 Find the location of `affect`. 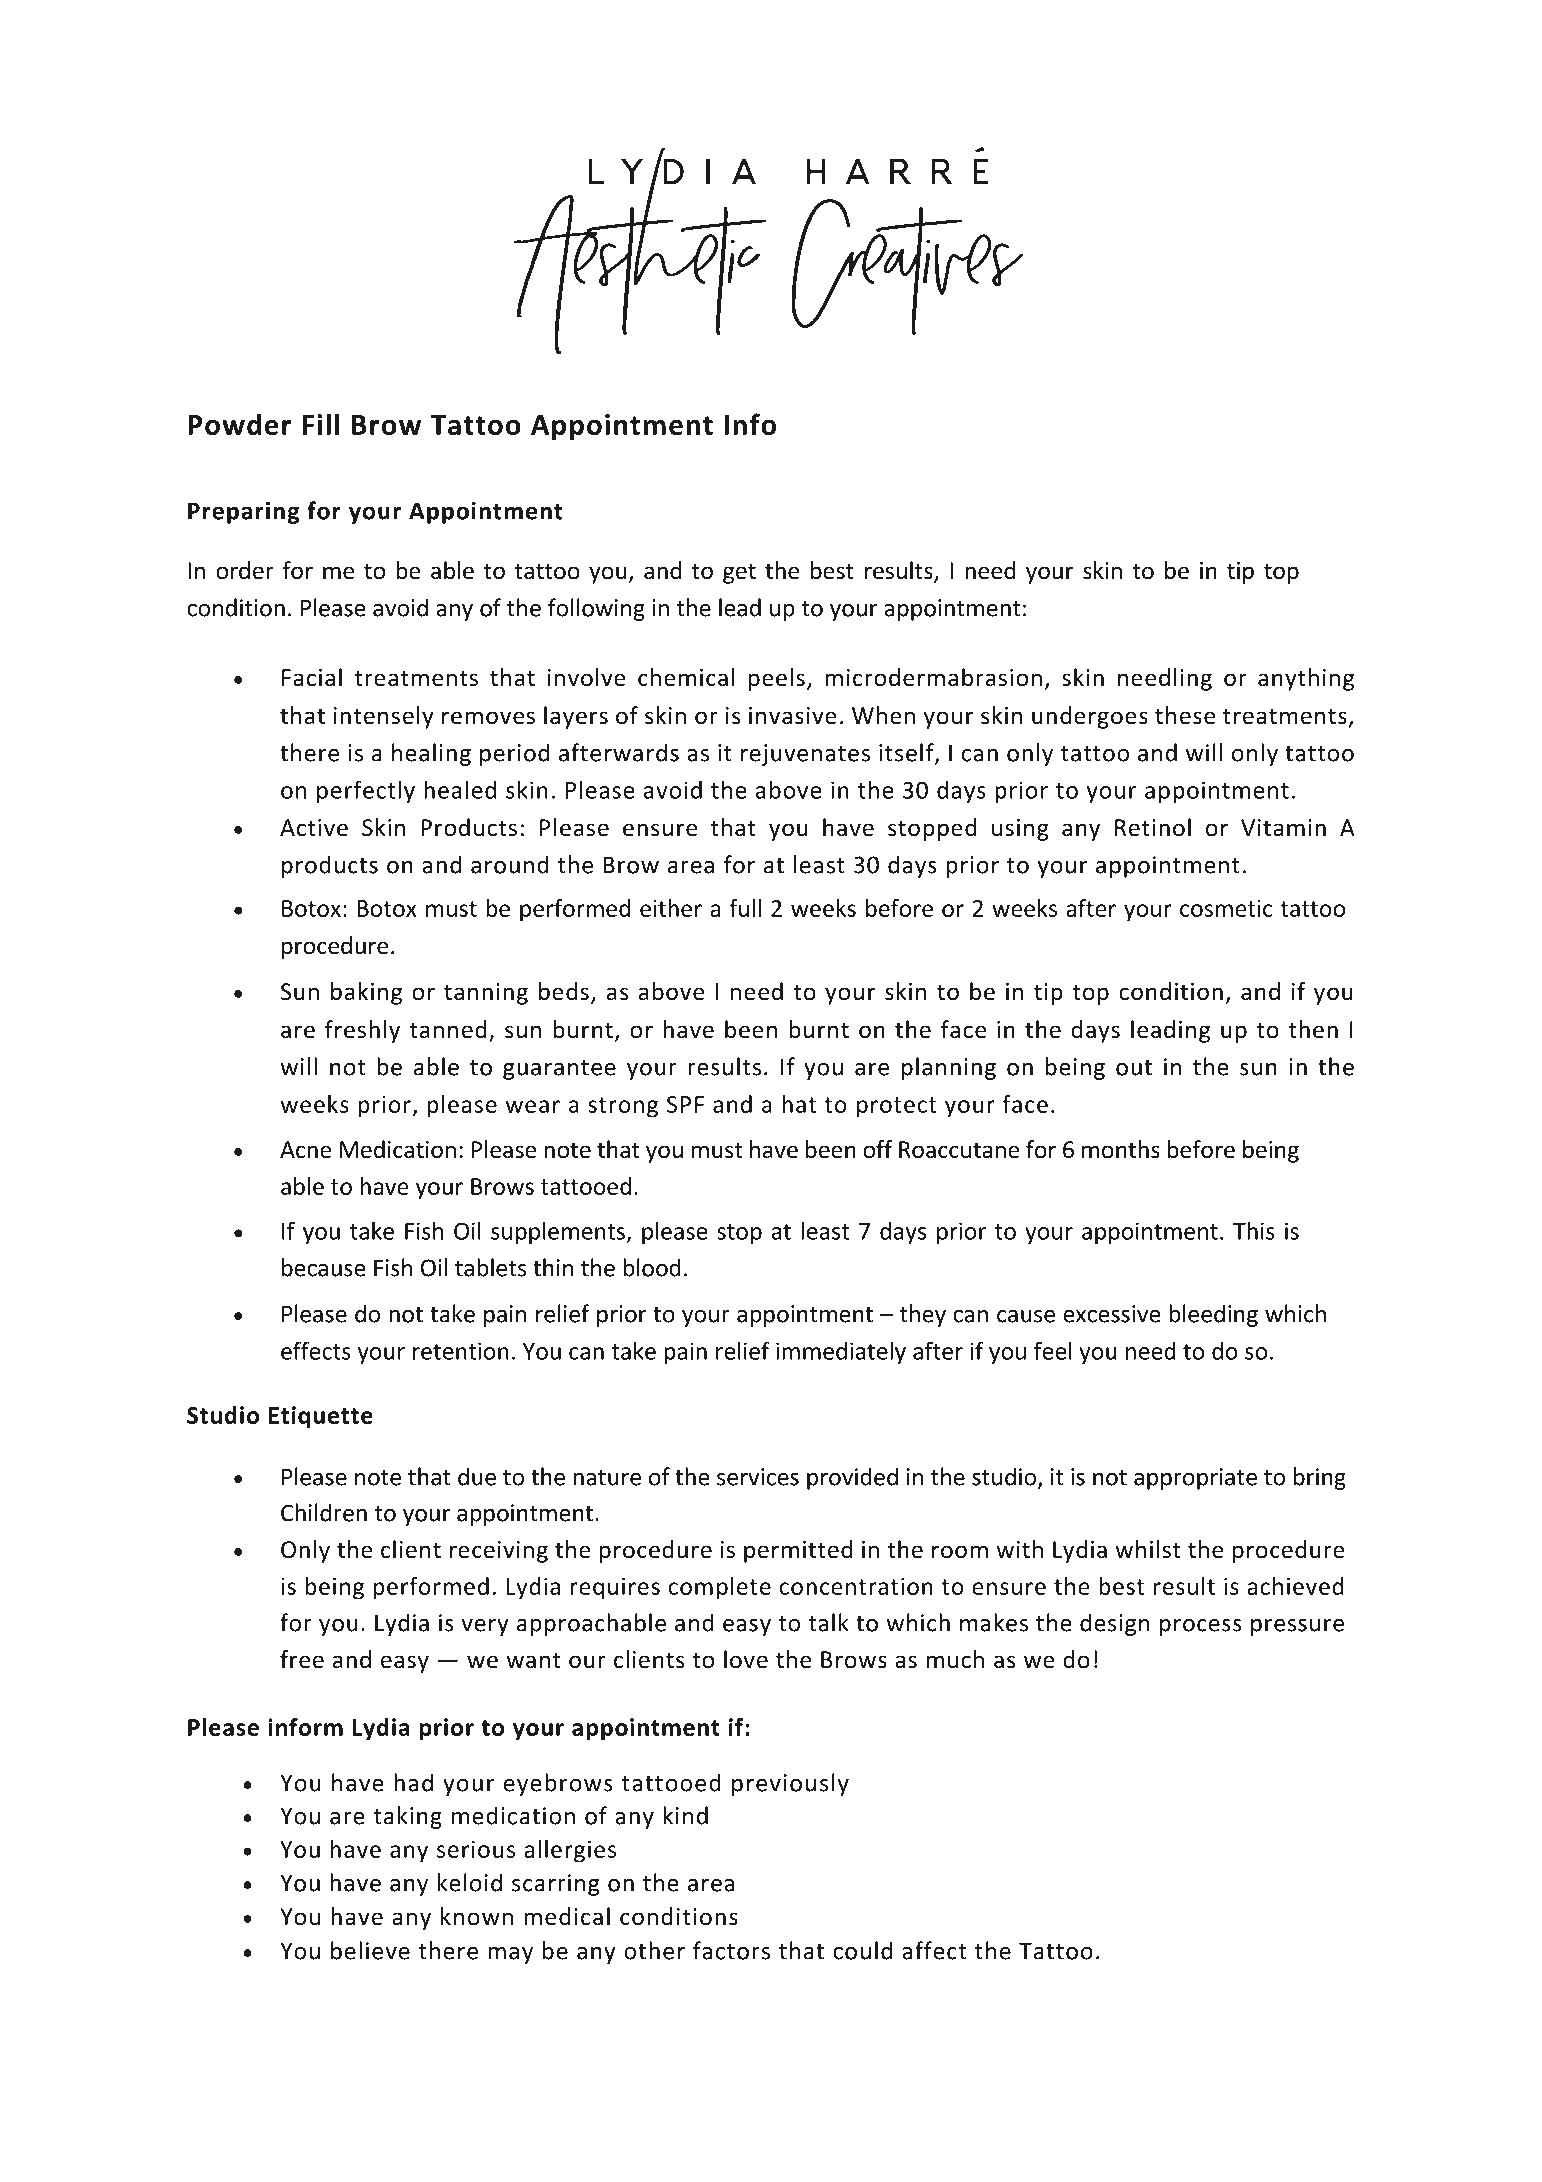

affect is located at coordinates (934, 1950).
